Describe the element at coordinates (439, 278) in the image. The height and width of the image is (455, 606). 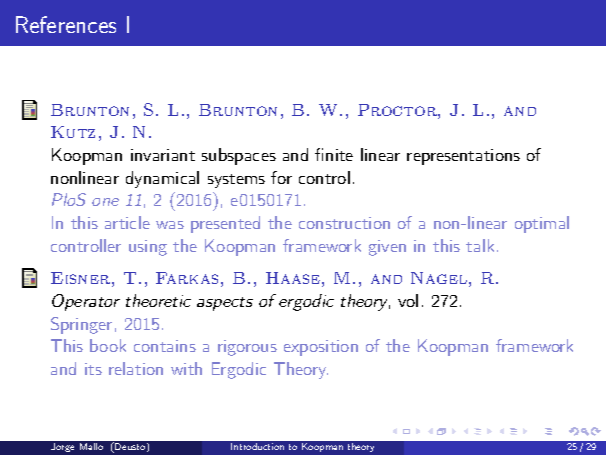
I see `Nagel` at that location.
